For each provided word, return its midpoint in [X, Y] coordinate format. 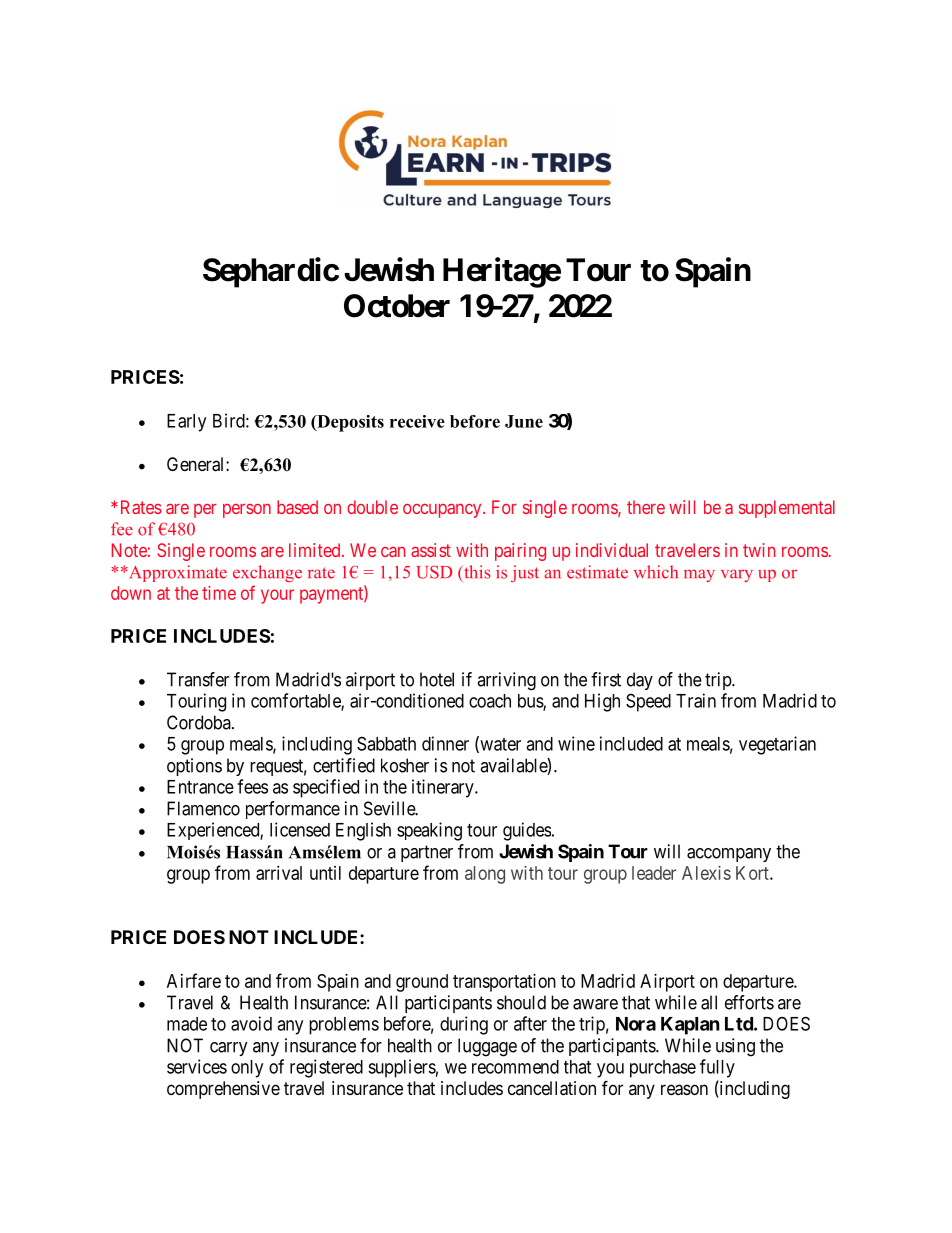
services [197, 1066]
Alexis [706, 873]
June [524, 421]
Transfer [198, 679]
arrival [279, 873]
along [485, 875]
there [646, 507]
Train [696, 700]
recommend [515, 1067]
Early [186, 423]
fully [717, 1068]
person [247, 510]
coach [490, 701]
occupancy [443, 511]
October [397, 306]
